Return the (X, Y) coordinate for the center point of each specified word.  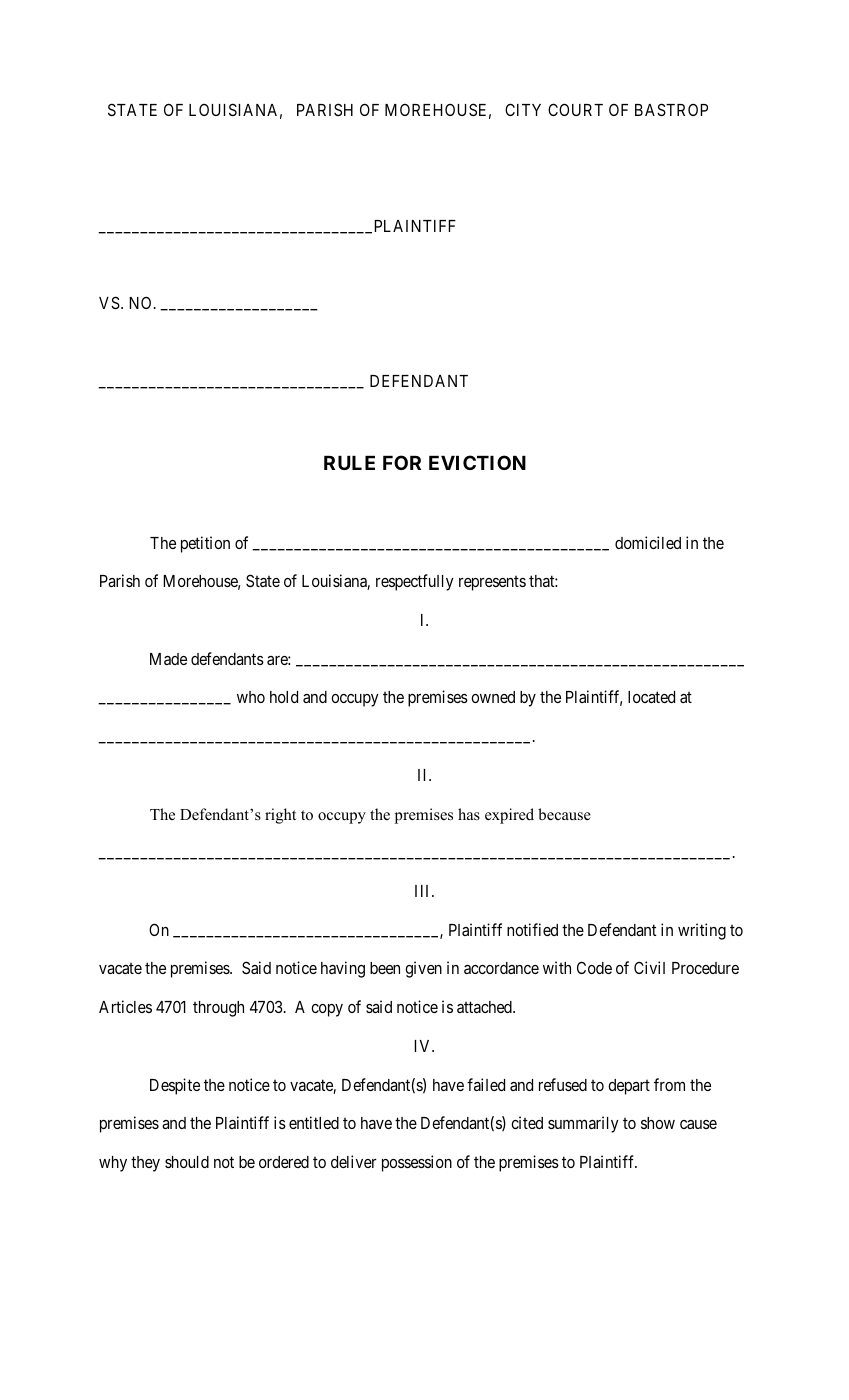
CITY (523, 109)
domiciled (648, 542)
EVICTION (477, 462)
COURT (575, 109)
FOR (402, 462)
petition (205, 544)
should (187, 1162)
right (280, 816)
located (651, 697)
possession (417, 1163)
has (469, 814)
